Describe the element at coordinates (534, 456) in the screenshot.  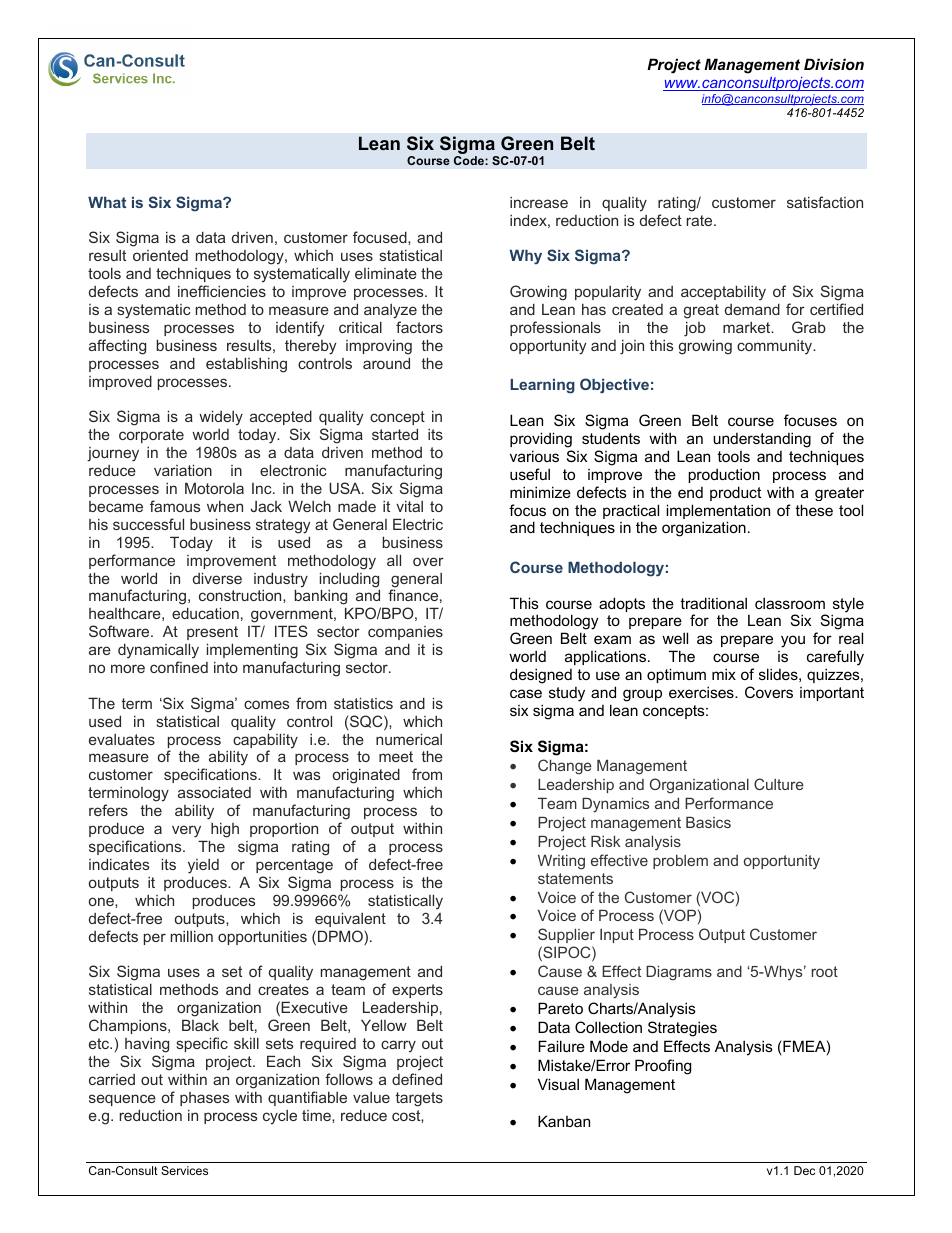
I see `various` at that location.
